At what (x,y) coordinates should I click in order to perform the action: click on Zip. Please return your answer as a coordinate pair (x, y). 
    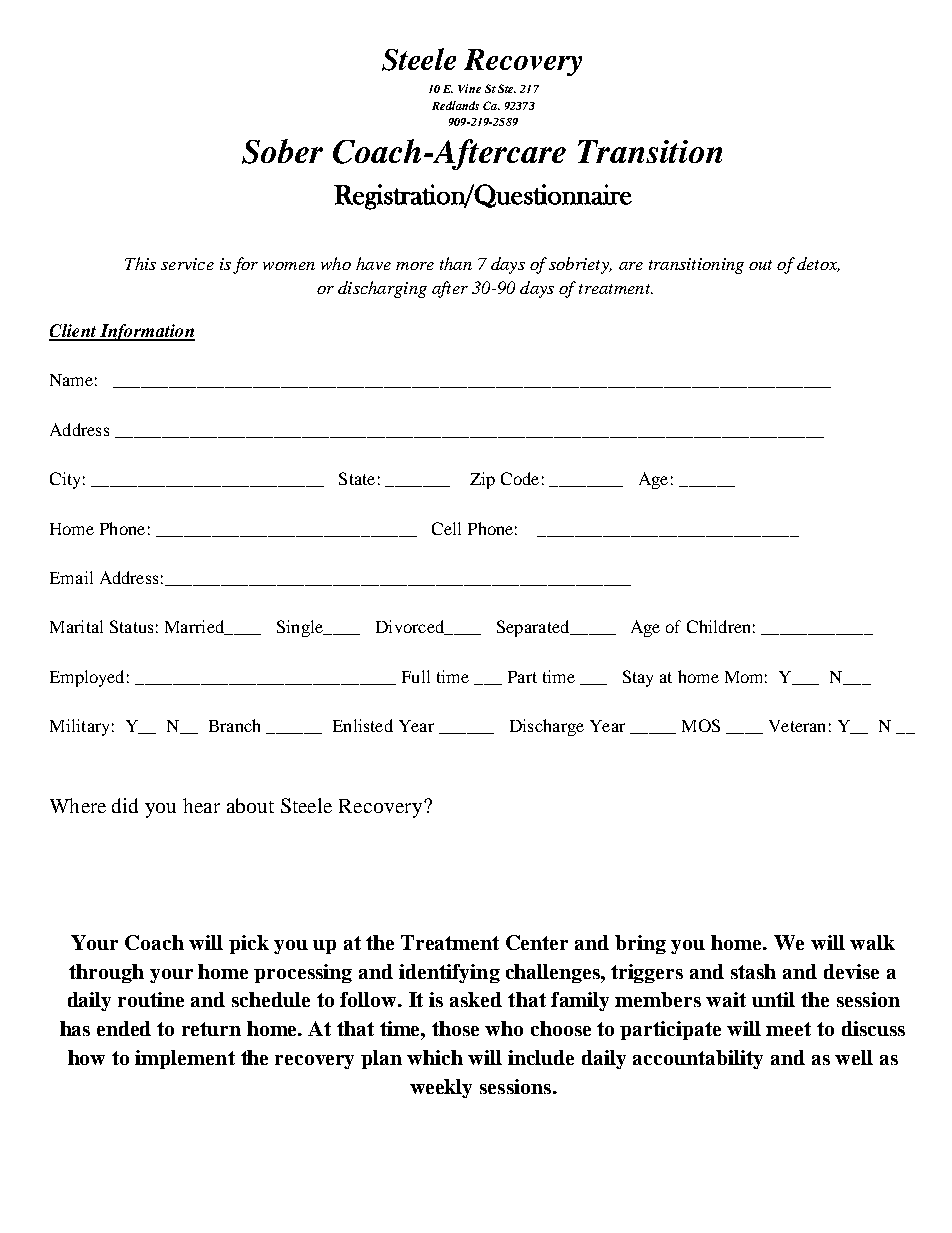
    Looking at the image, I should click on (482, 480).
